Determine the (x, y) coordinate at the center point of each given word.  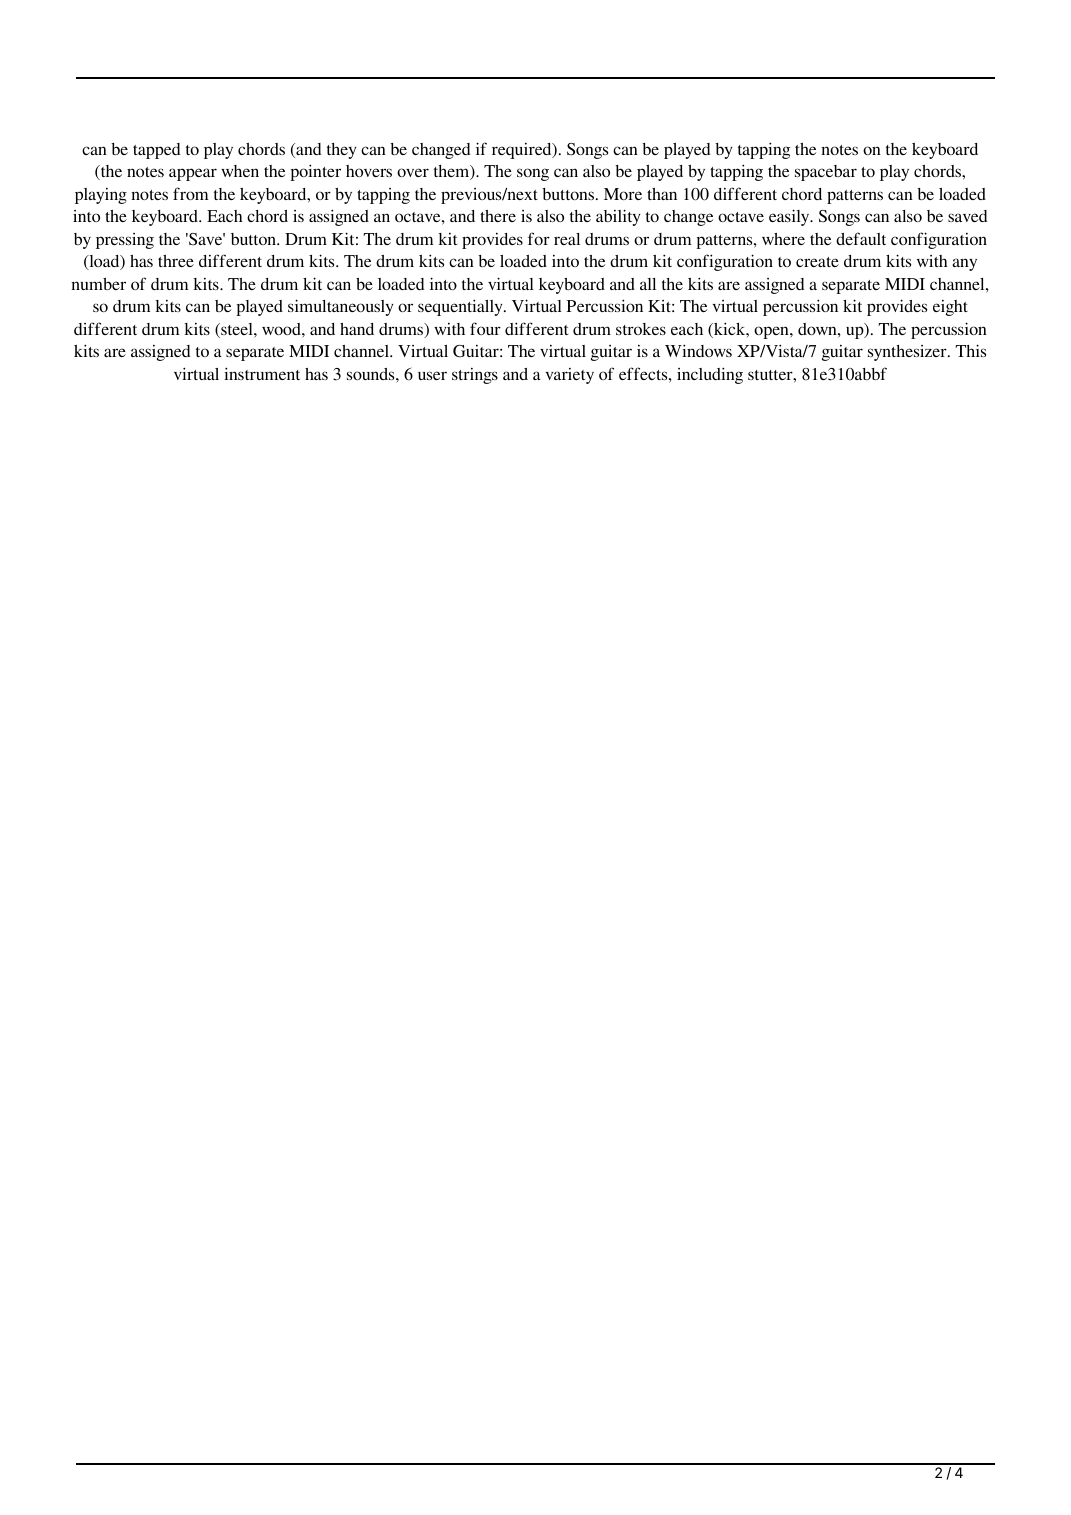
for (539, 238)
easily (790, 217)
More (623, 194)
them (453, 172)
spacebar (826, 173)
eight (950, 308)
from (190, 193)
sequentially (461, 307)
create (817, 262)
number (98, 284)
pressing (125, 241)
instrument (262, 373)
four (485, 328)
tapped (156, 151)
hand (357, 329)
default (861, 238)
